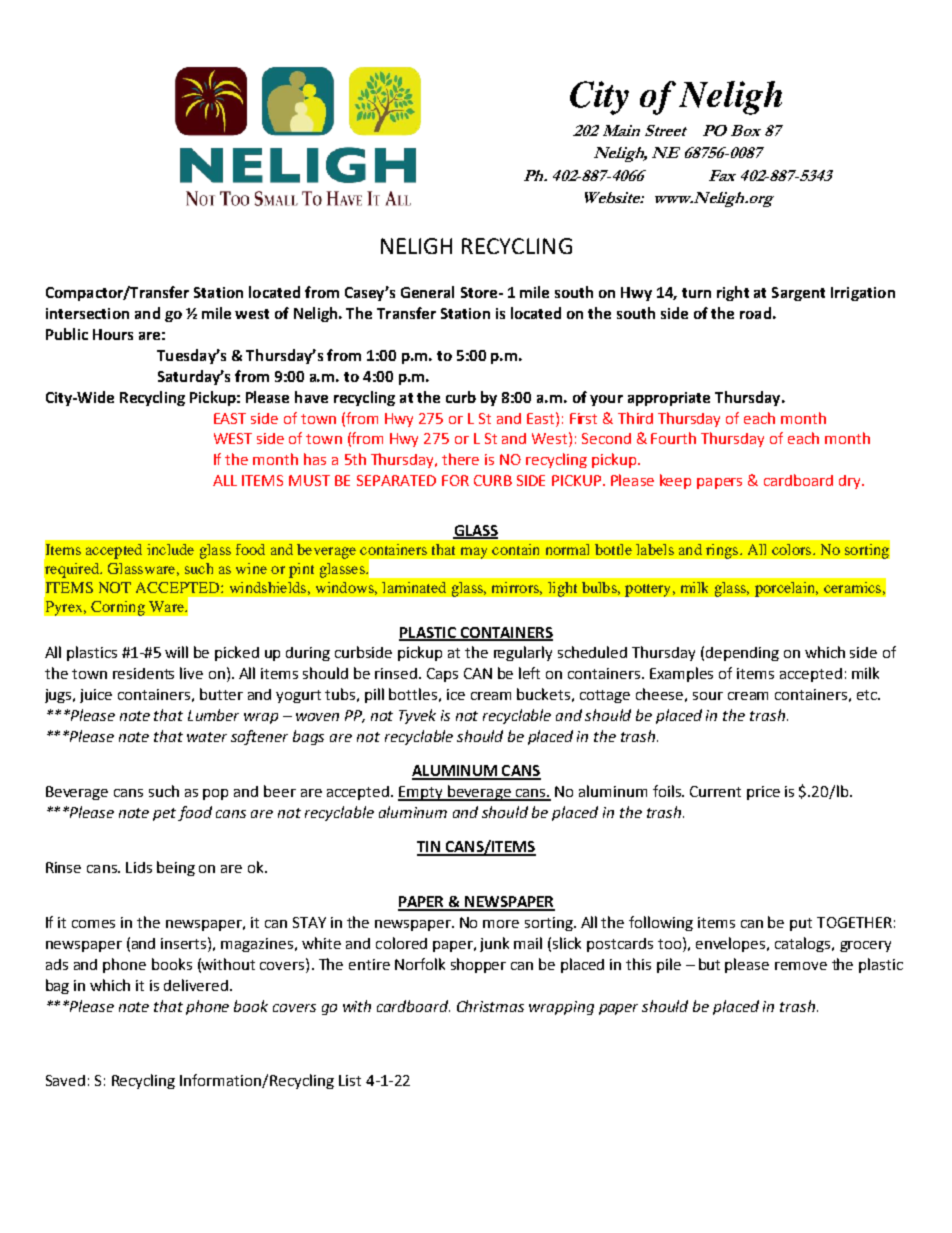  I want to click on General, so click(427, 292).
